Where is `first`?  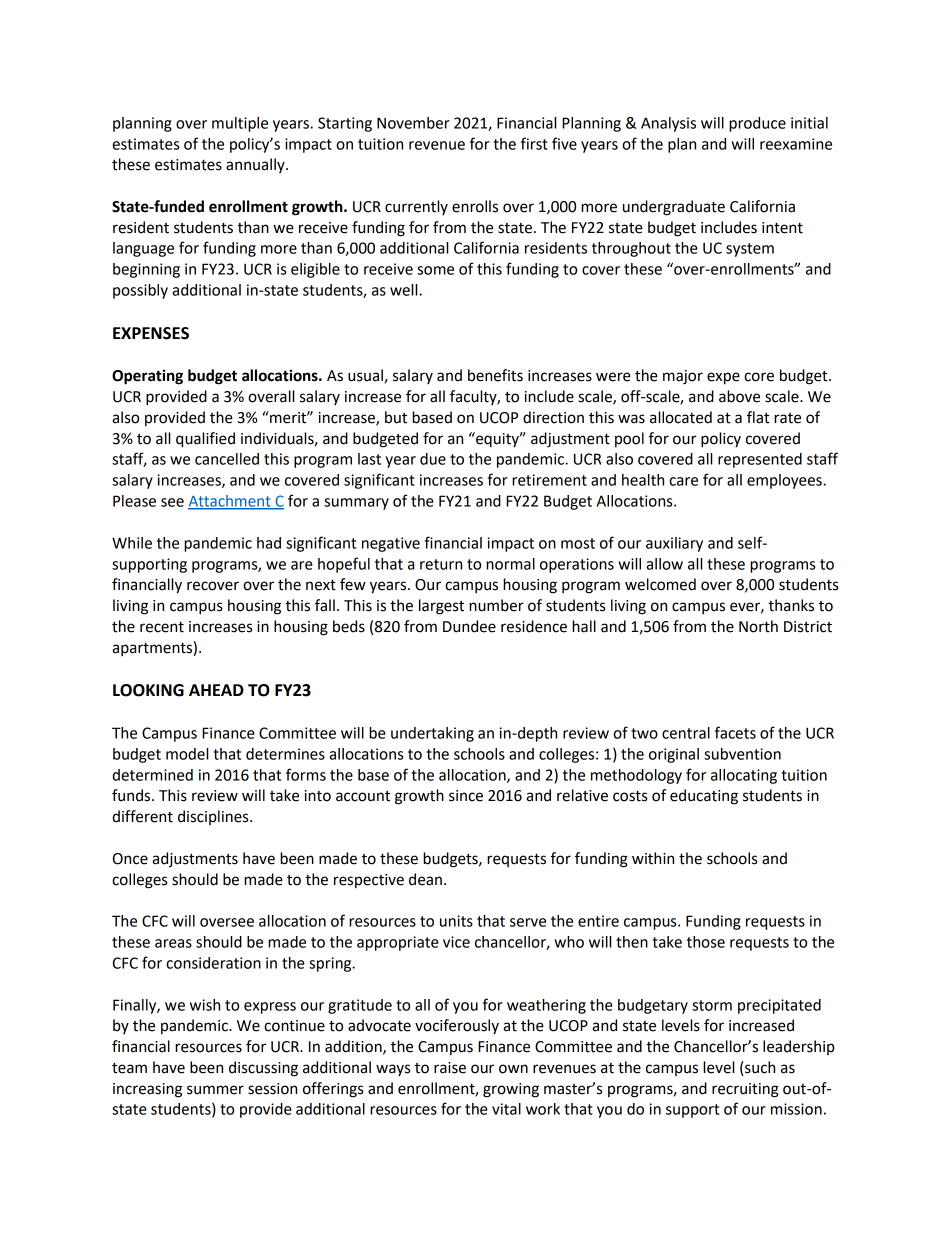 first is located at coordinates (534, 143).
